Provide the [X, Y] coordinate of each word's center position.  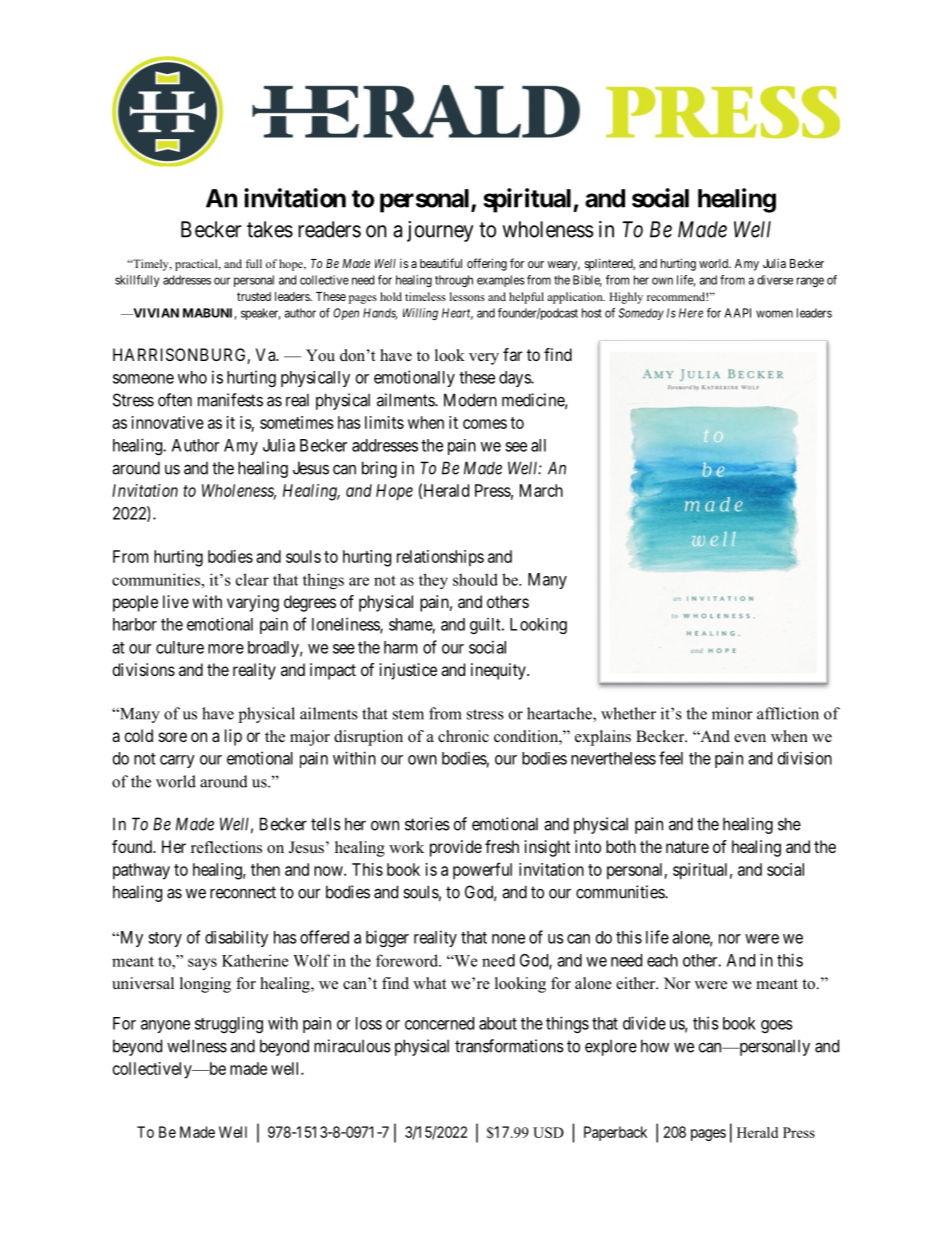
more [226, 649]
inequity [499, 671]
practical [197, 265]
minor [732, 713]
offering [487, 264]
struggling [229, 1024]
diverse [775, 280]
